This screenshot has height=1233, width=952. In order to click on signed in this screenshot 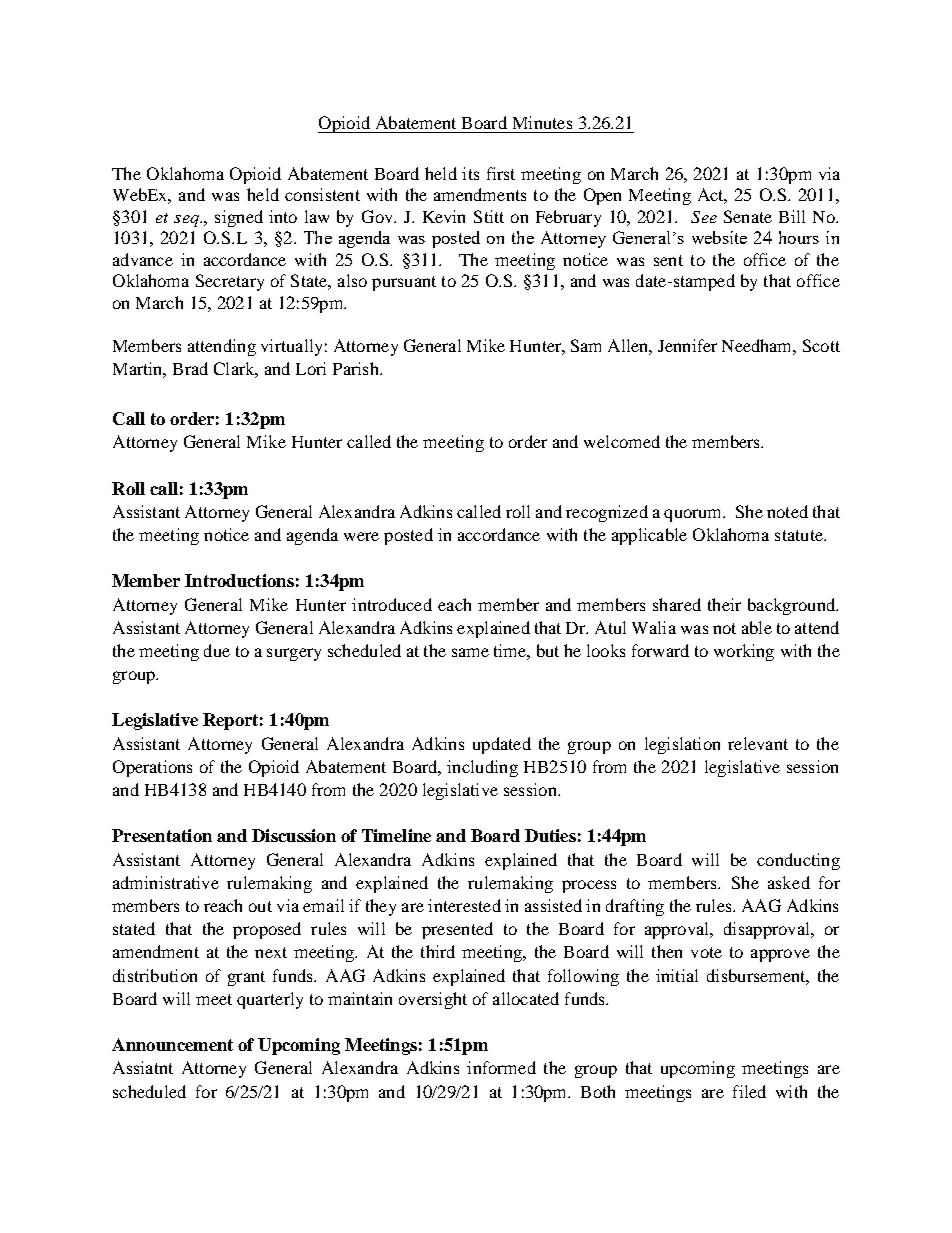, I will do `click(239, 218)`.
